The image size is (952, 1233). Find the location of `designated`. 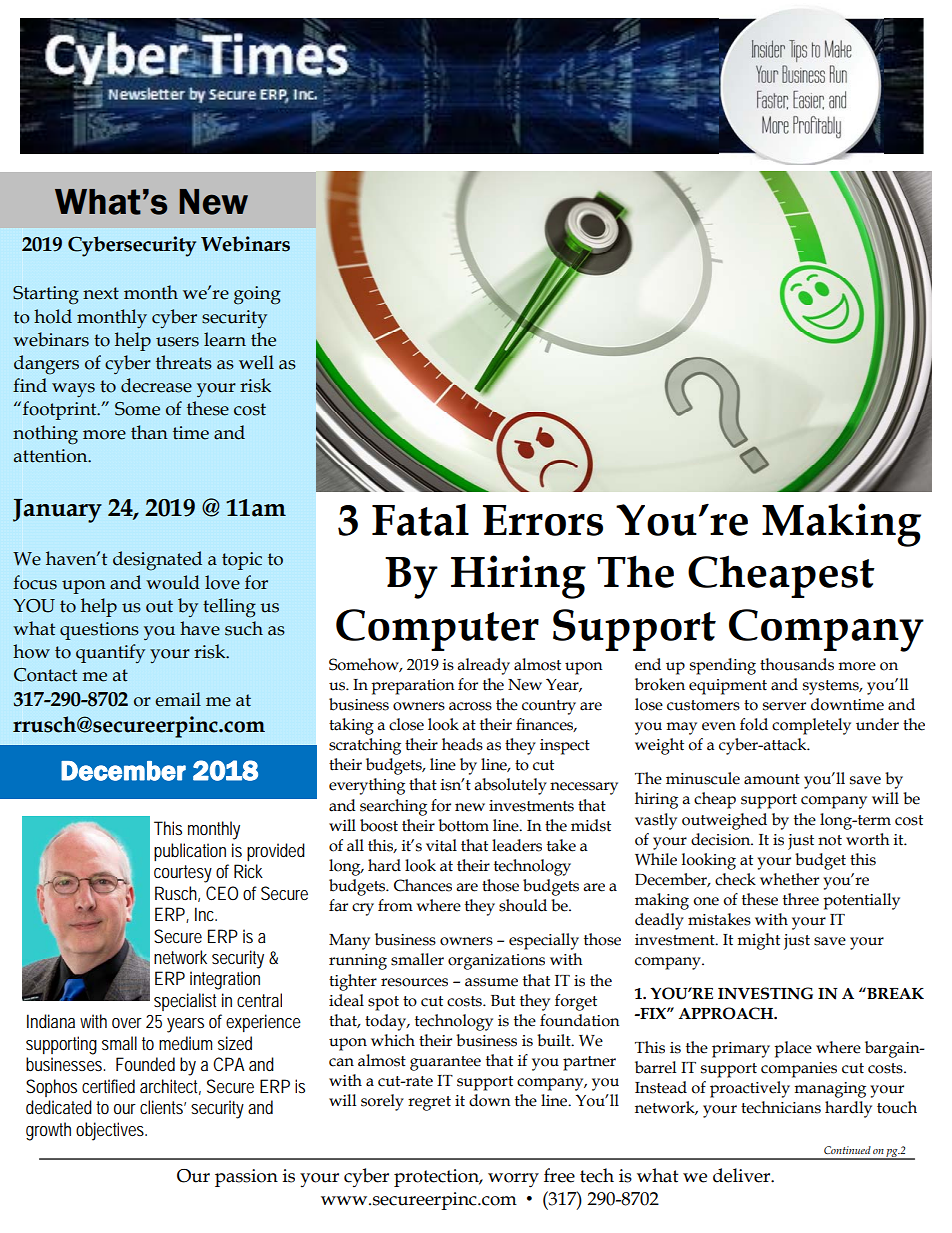

designated is located at coordinates (157, 561).
